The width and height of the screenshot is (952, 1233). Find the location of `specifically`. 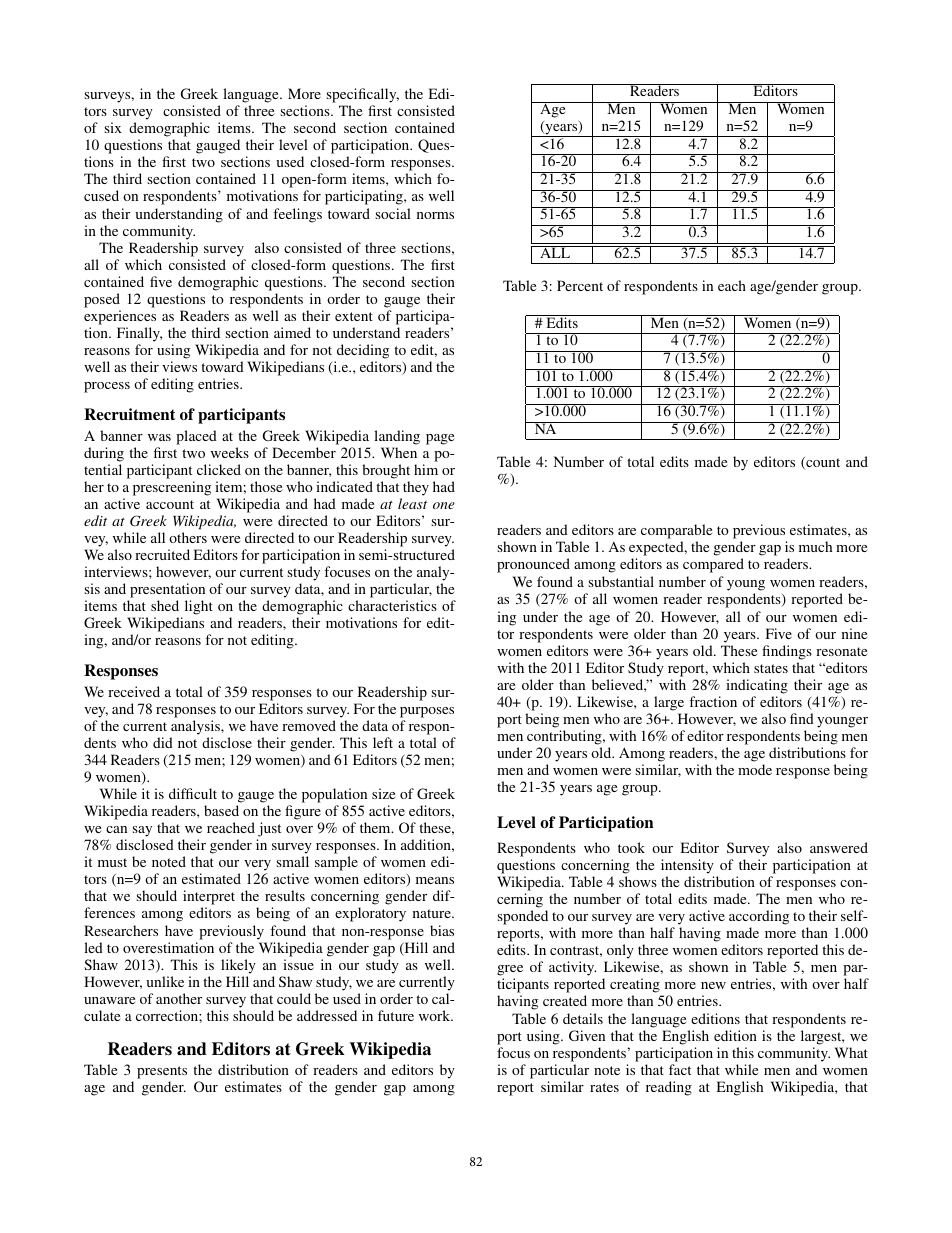

specifically is located at coordinates (362, 95).
